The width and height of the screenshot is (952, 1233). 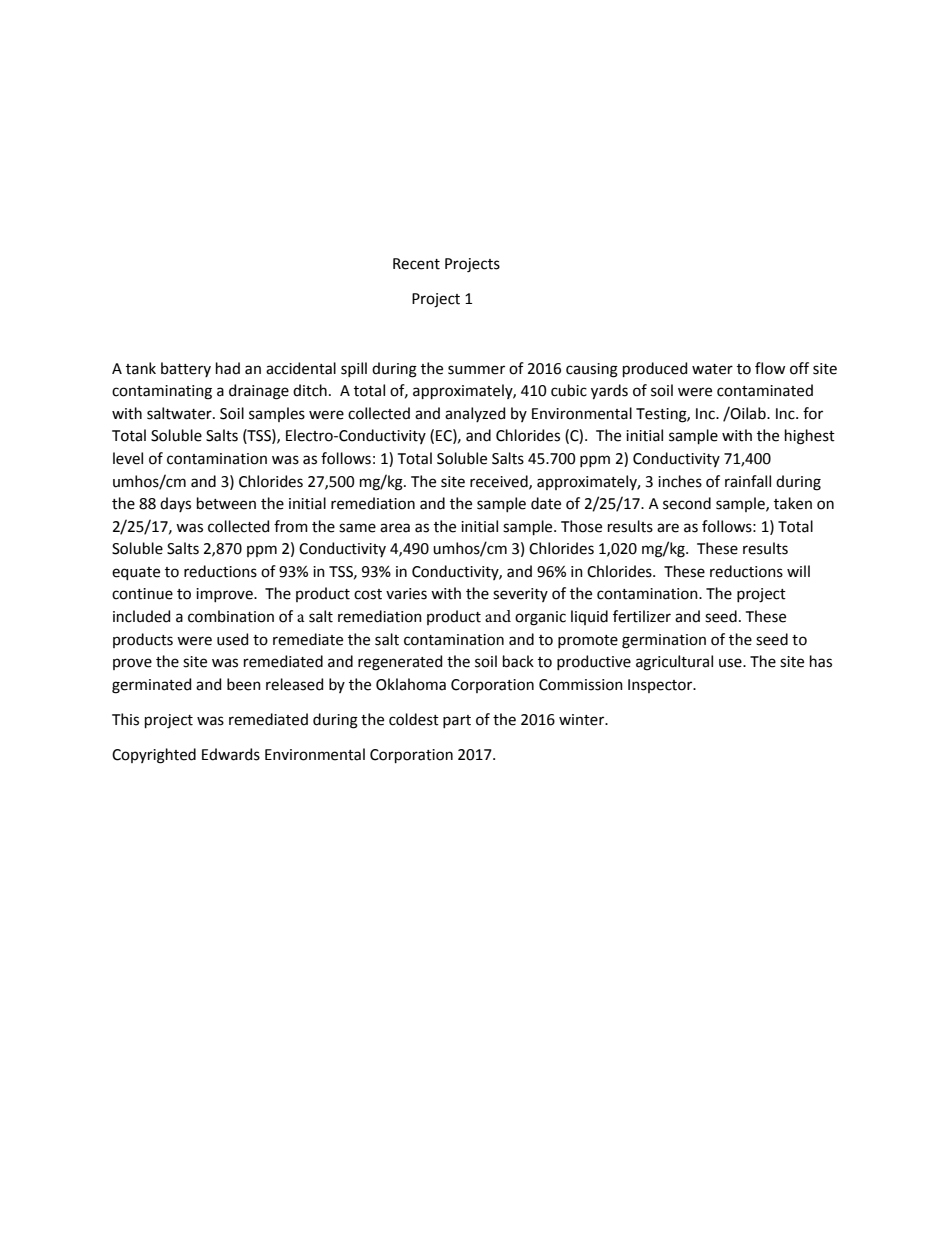 I want to click on will, so click(x=798, y=571).
